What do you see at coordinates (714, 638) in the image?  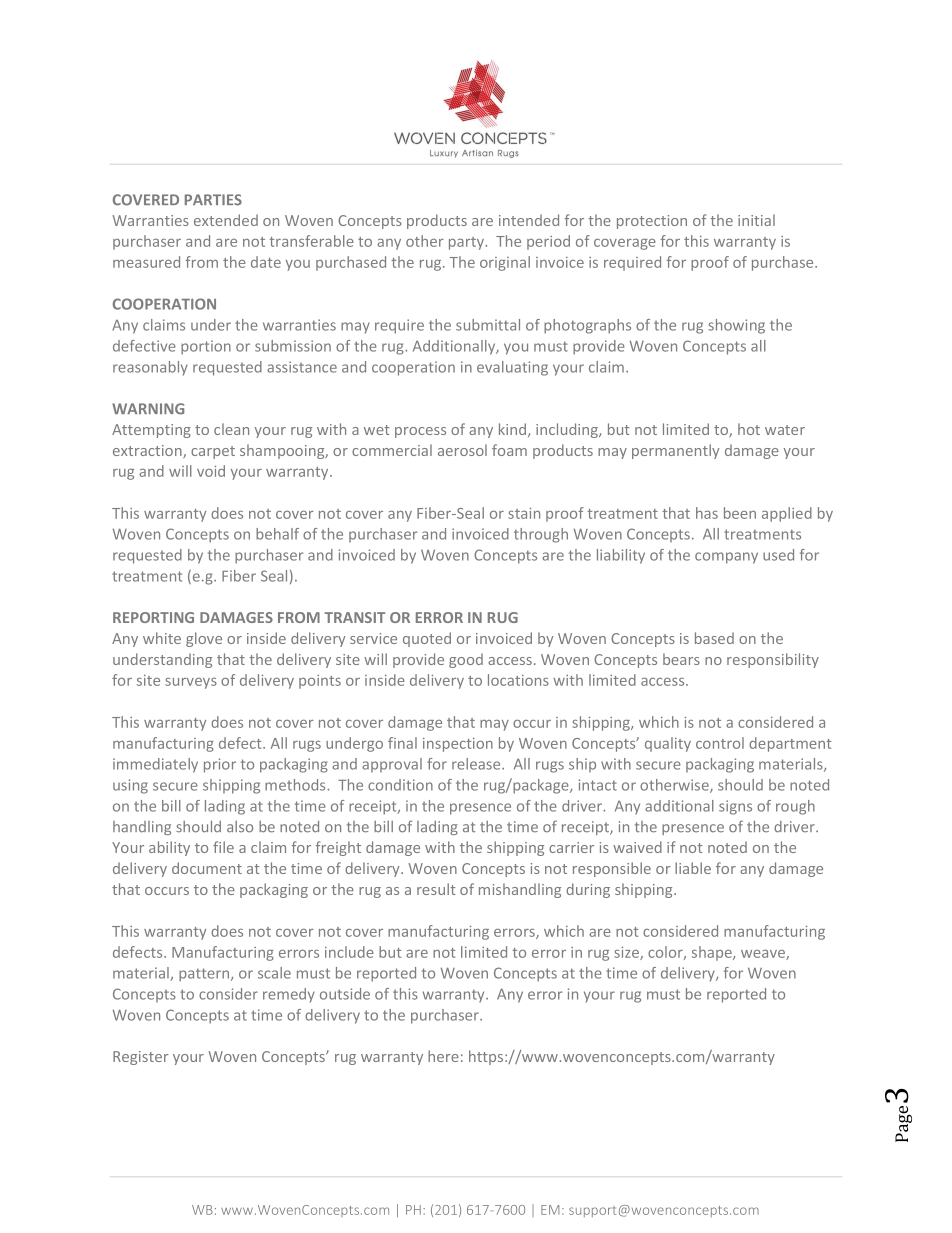 I see `based` at bounding box center [714, 638].
